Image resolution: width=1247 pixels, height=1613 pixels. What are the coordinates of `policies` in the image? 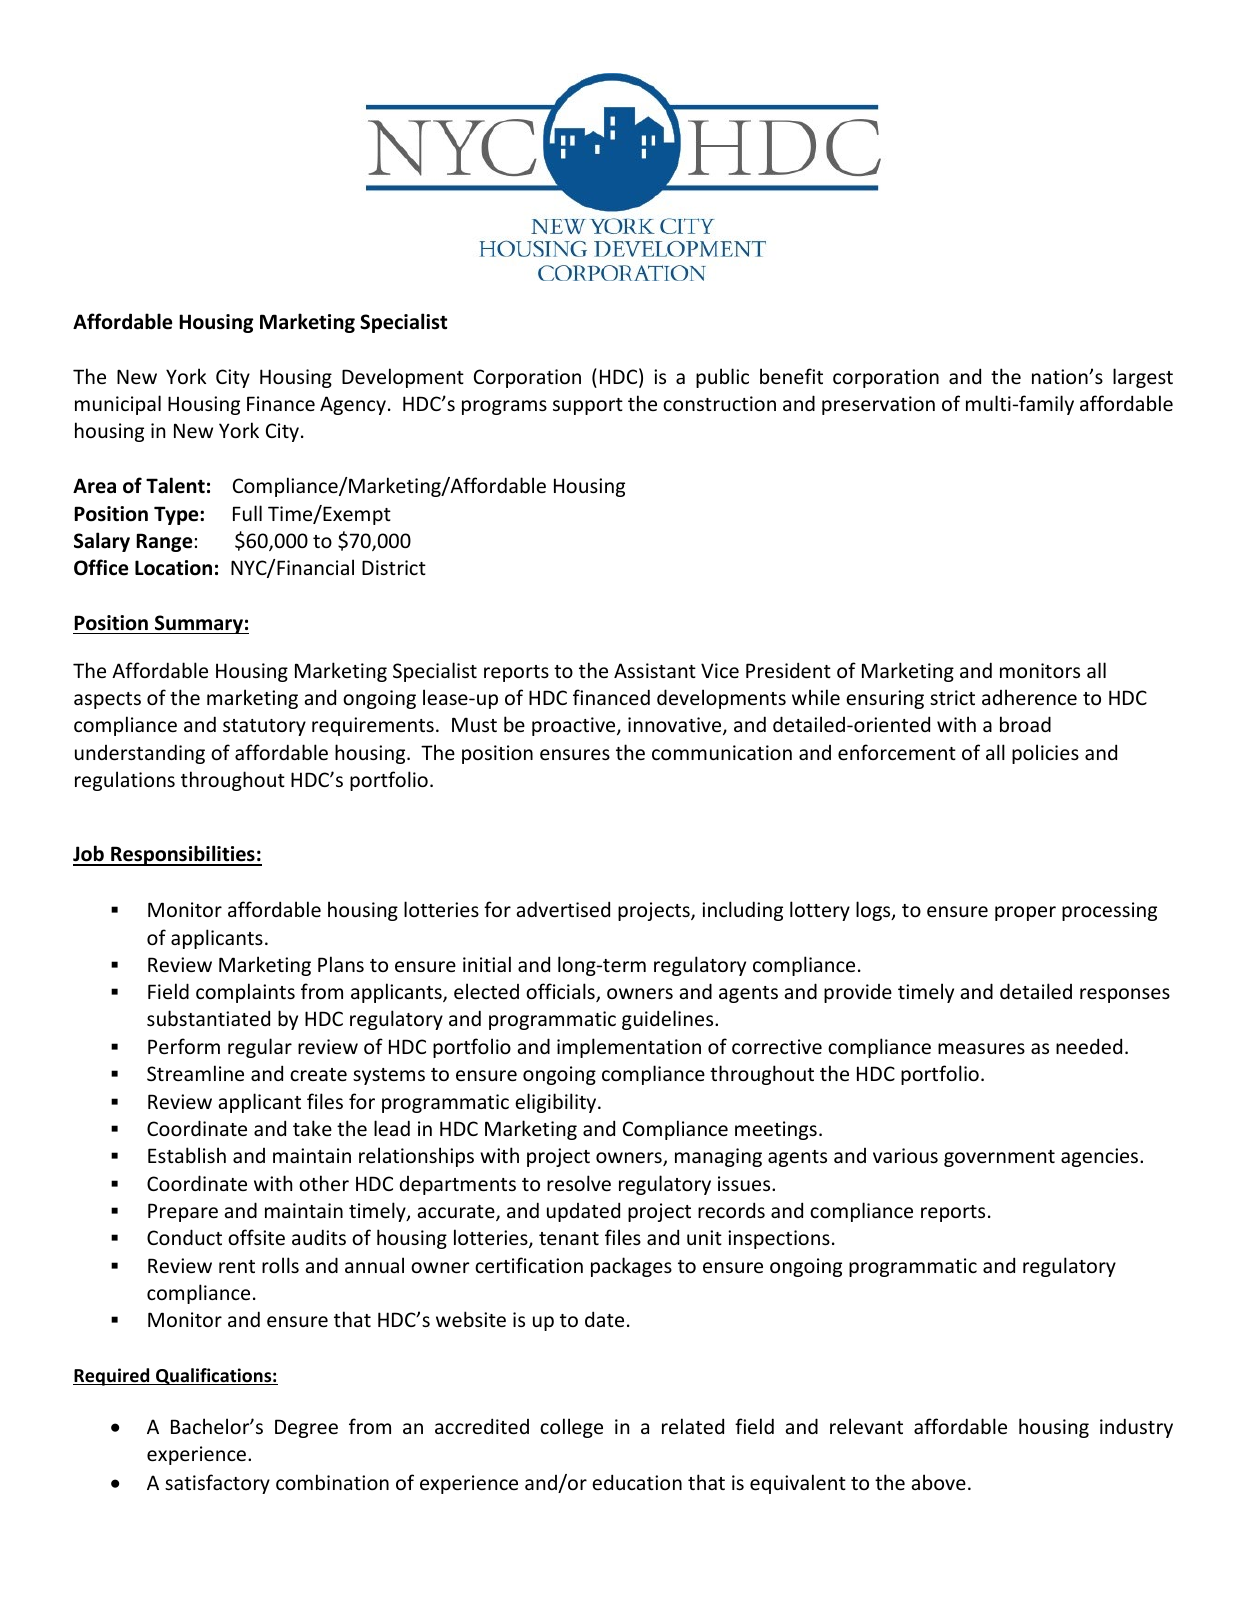 It's located at (1045, 754).
